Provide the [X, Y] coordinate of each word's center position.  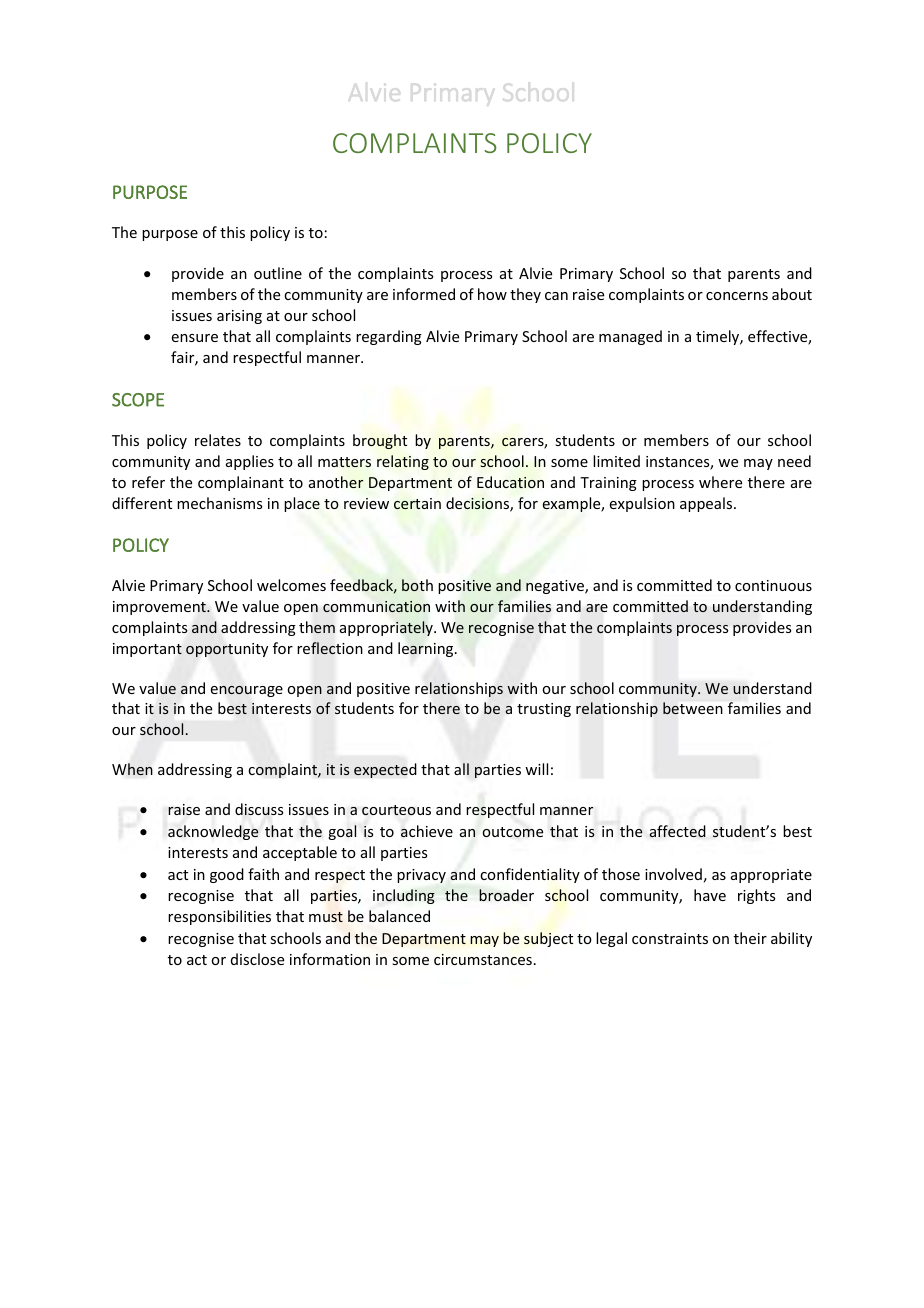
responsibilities [219, 917]
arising [239, 317]
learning [427, 649]
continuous [773, 585]
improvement [160, 608]
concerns [737, 296]
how [492, 294]
